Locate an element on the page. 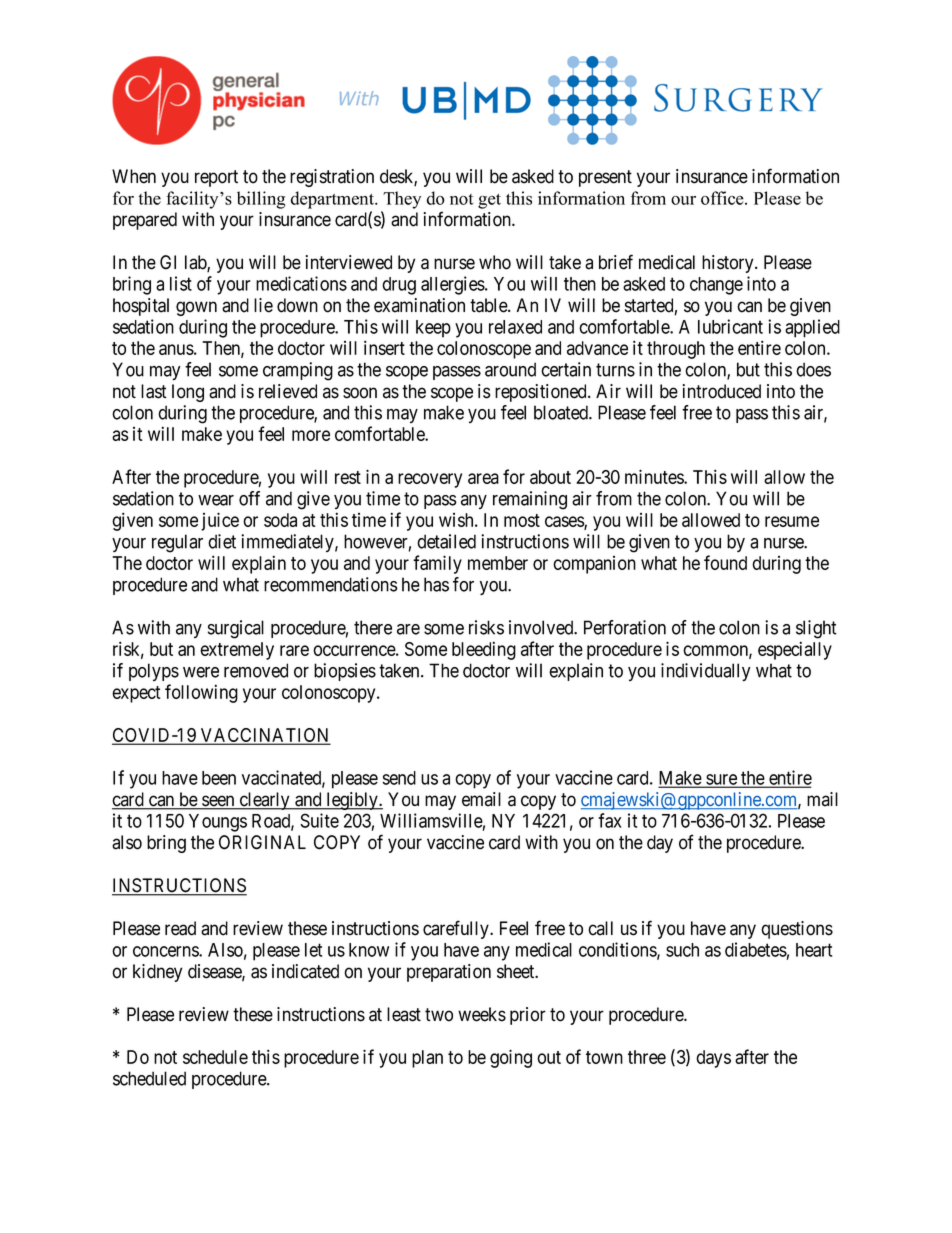 The image size is (952, 1233). indicated is located at coordinates (305, 971).
